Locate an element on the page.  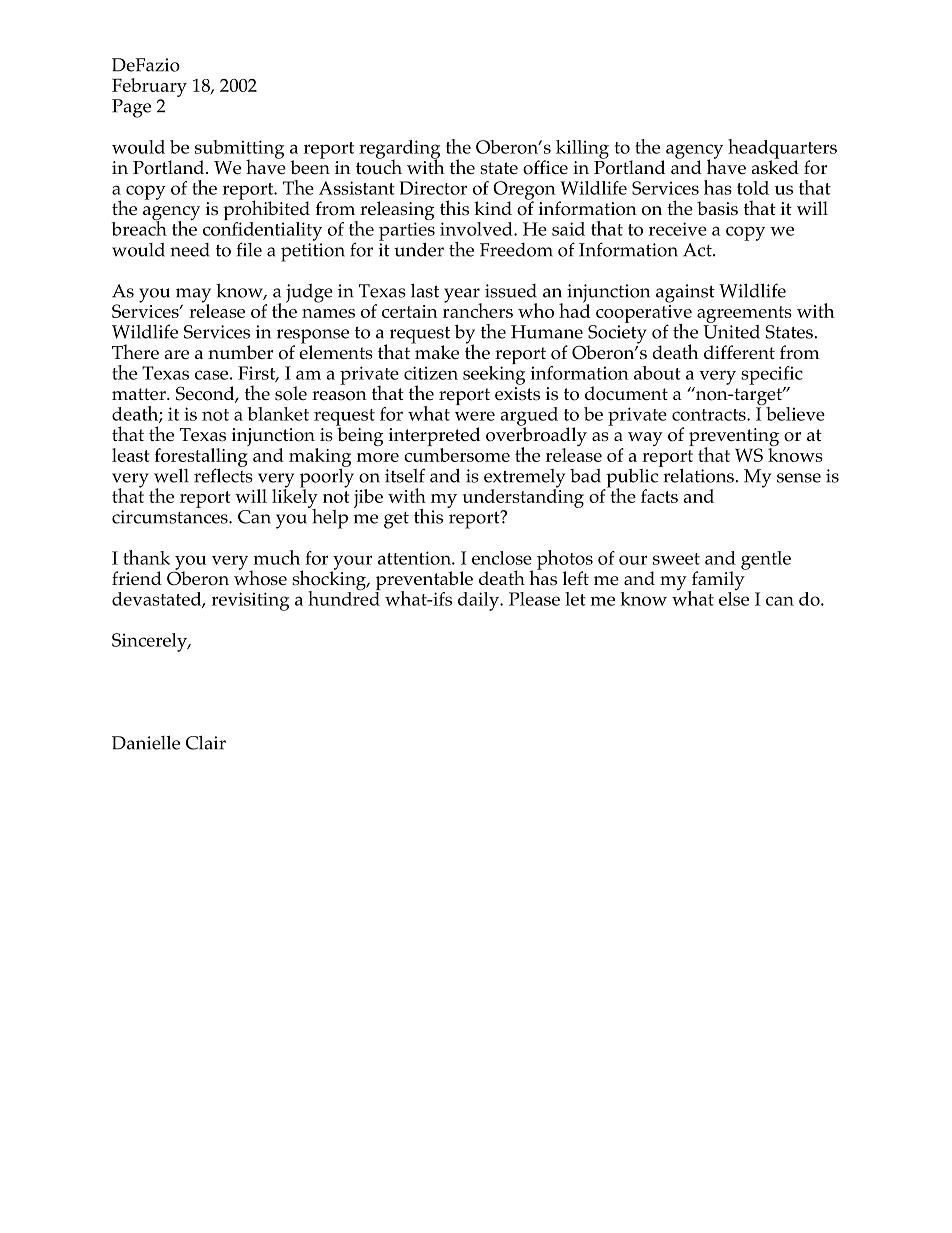
February is located at coordinates (149, 87).
